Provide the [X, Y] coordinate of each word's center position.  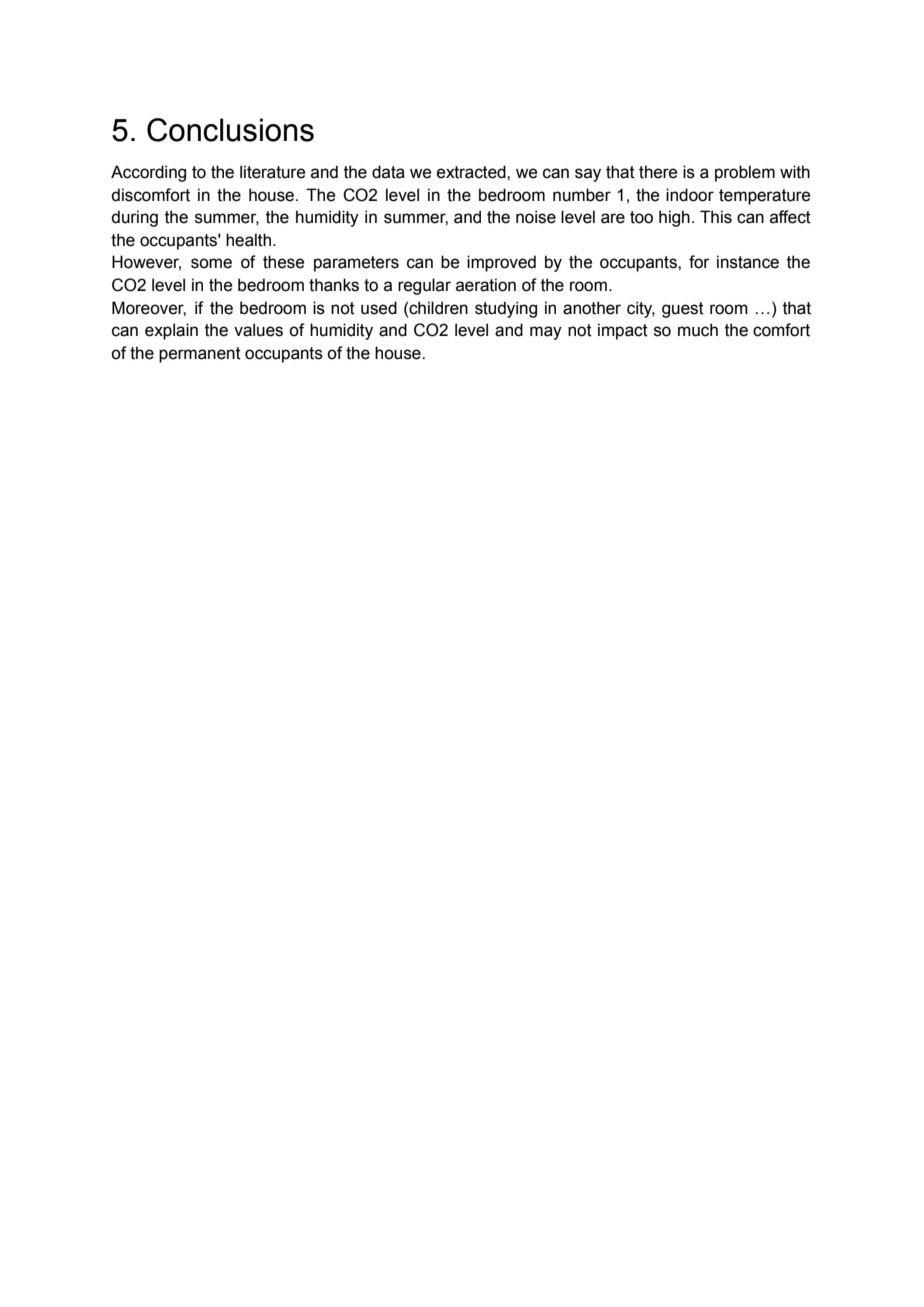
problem [745, 173]
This [716, 217]
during [134, 218]
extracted [472, 172]
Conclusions [230, 130]
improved [501, 263]
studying [506, 309]
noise [536, 217]
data [388, 172]
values [258, 330]
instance [748, 262]
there [658, 172]
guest [683, 310]
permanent [200, 355]
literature [272, 172]
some [211, 263]
